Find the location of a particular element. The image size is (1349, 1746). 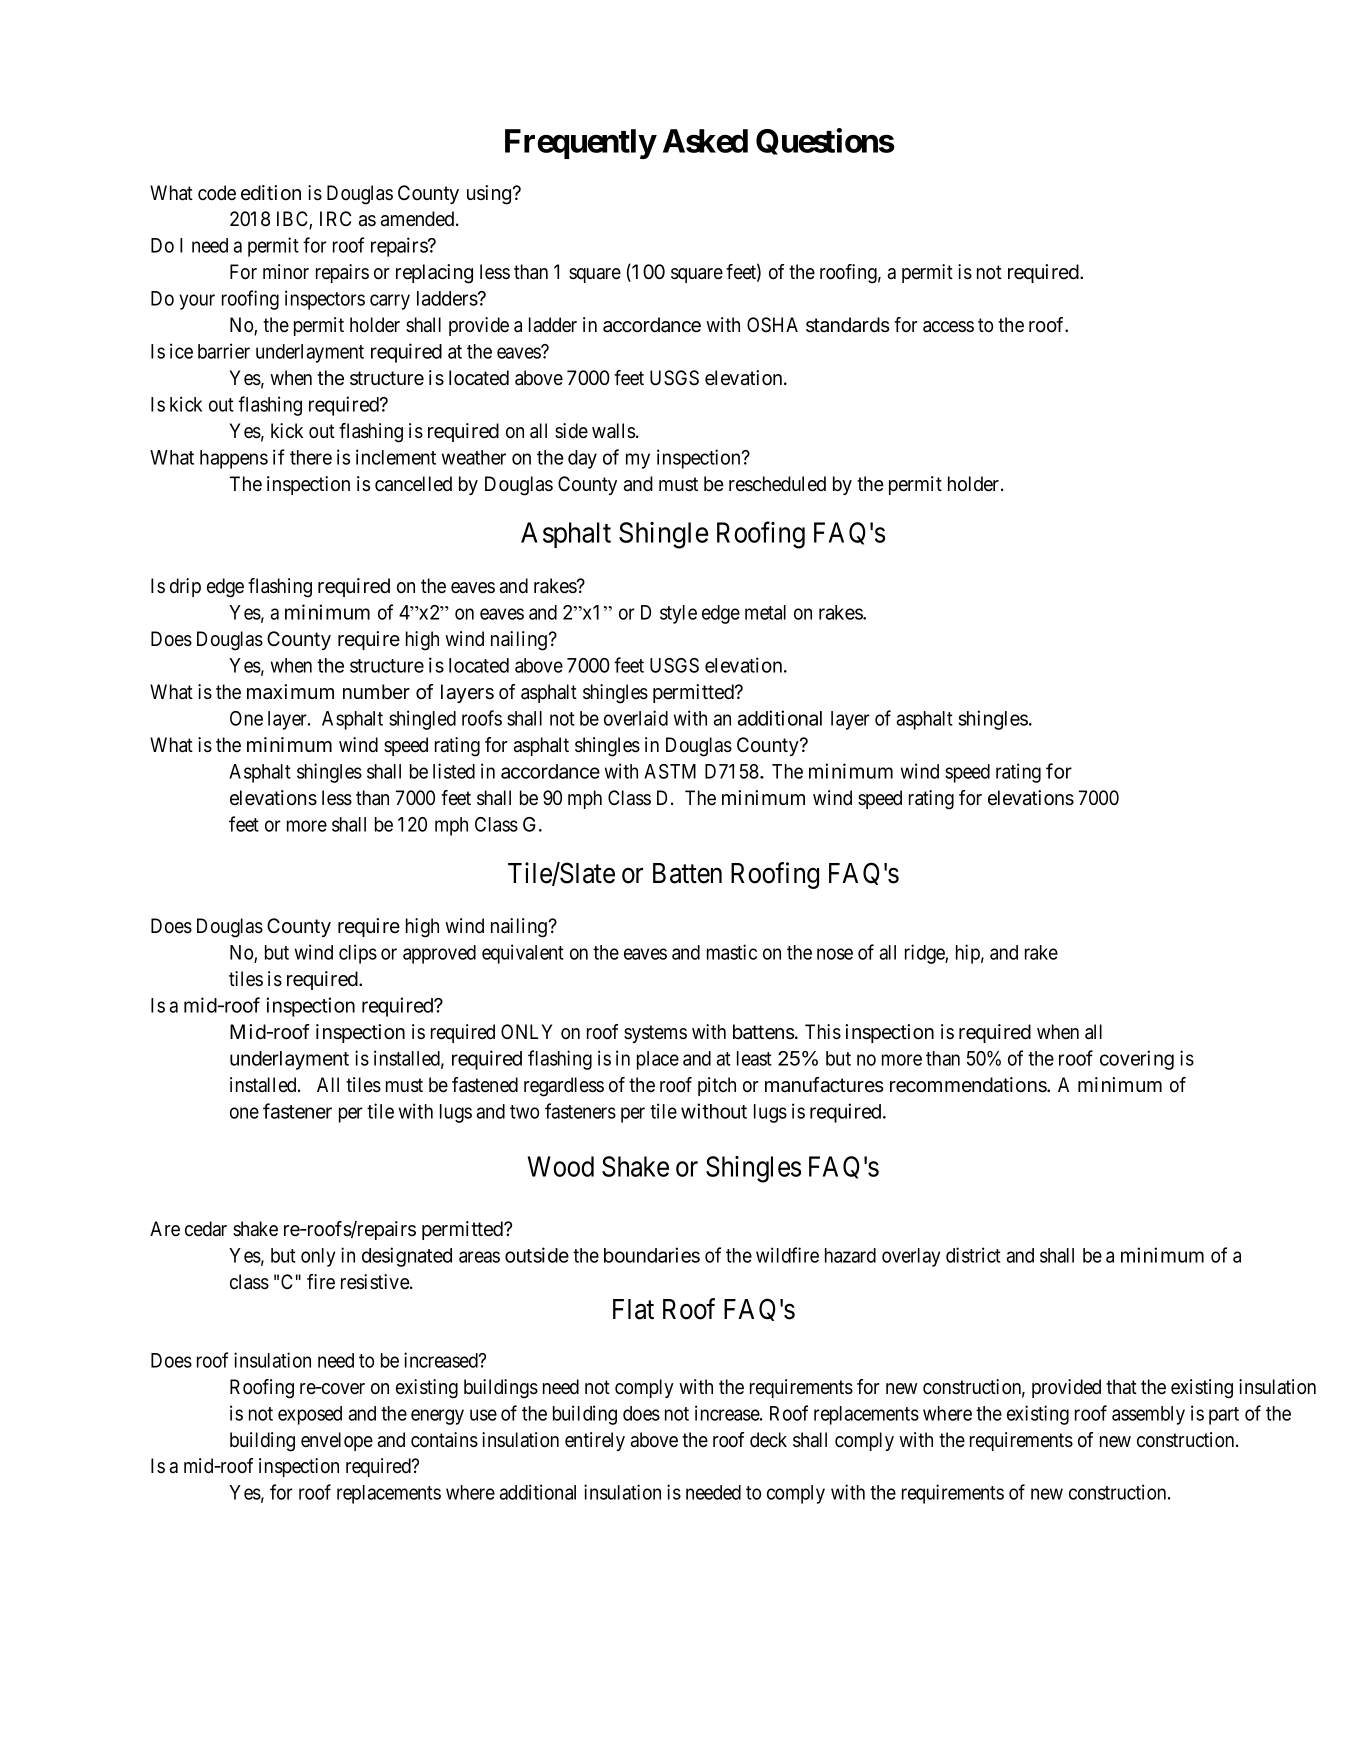

edition is located at coordinates (271, 193).
